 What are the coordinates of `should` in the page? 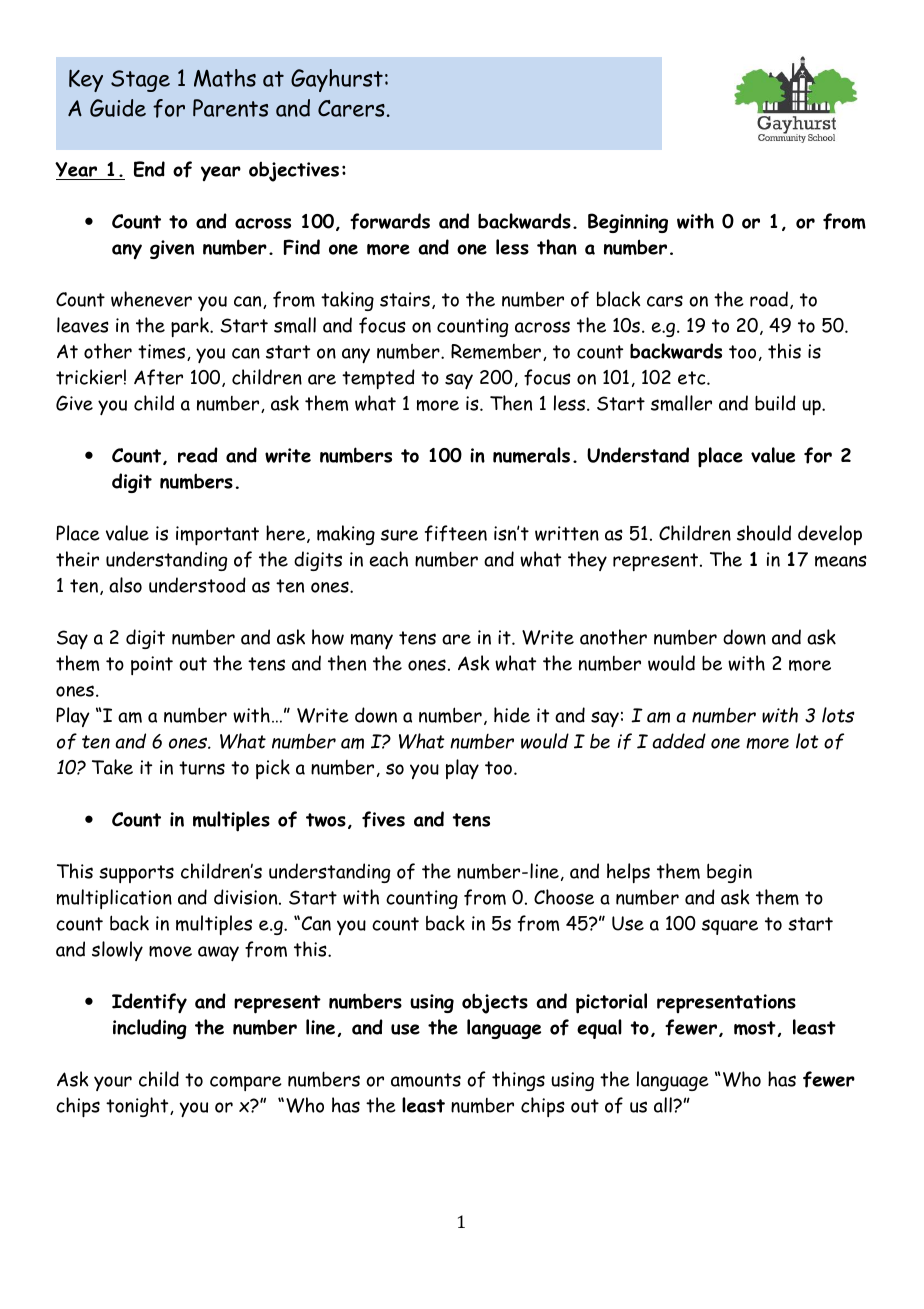 It's located at (764, 533).
